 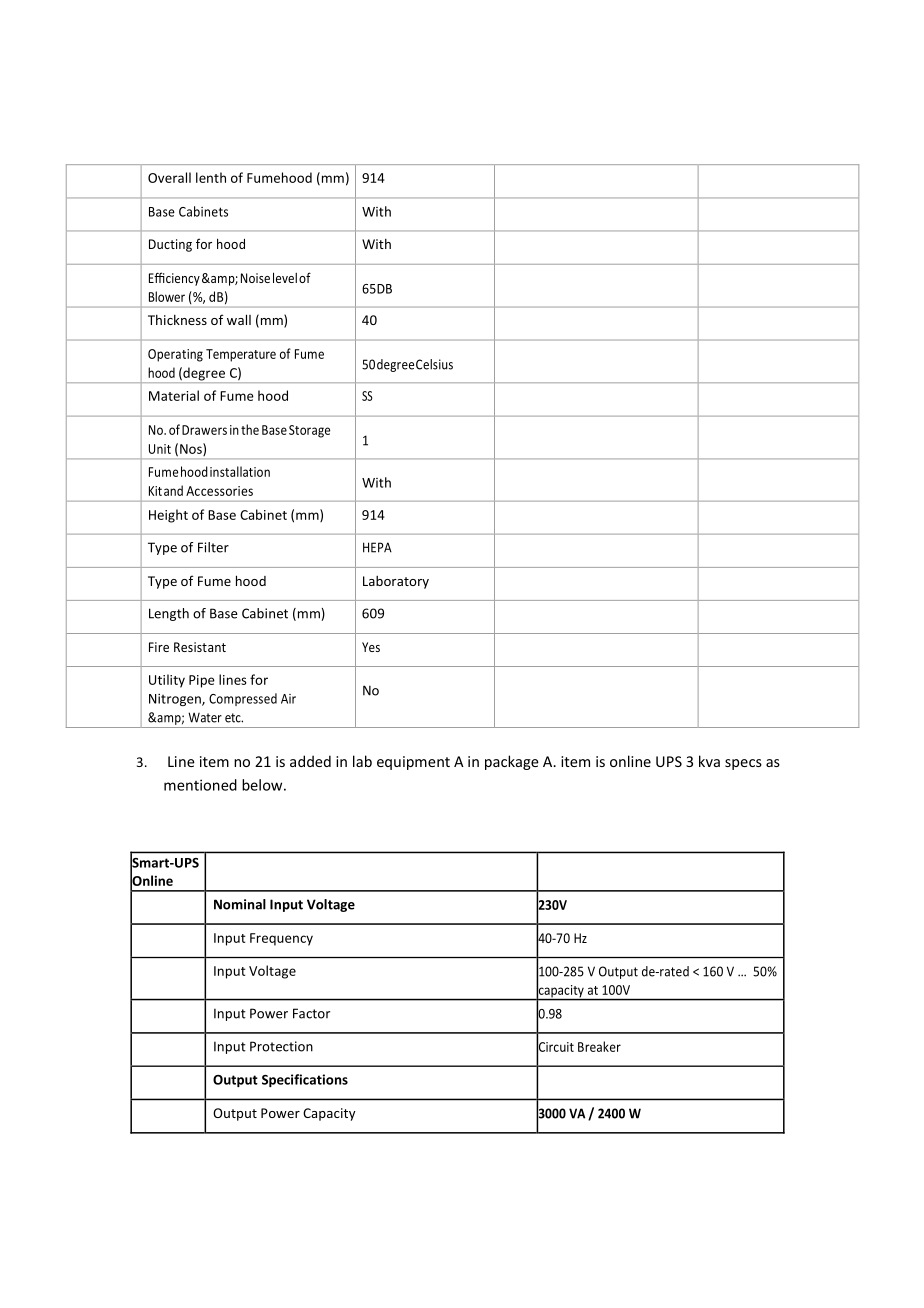 What do you see at coordinates (311, 1013) in the screenshot?
I see `Factor` at bounding box center [311, 1013].
